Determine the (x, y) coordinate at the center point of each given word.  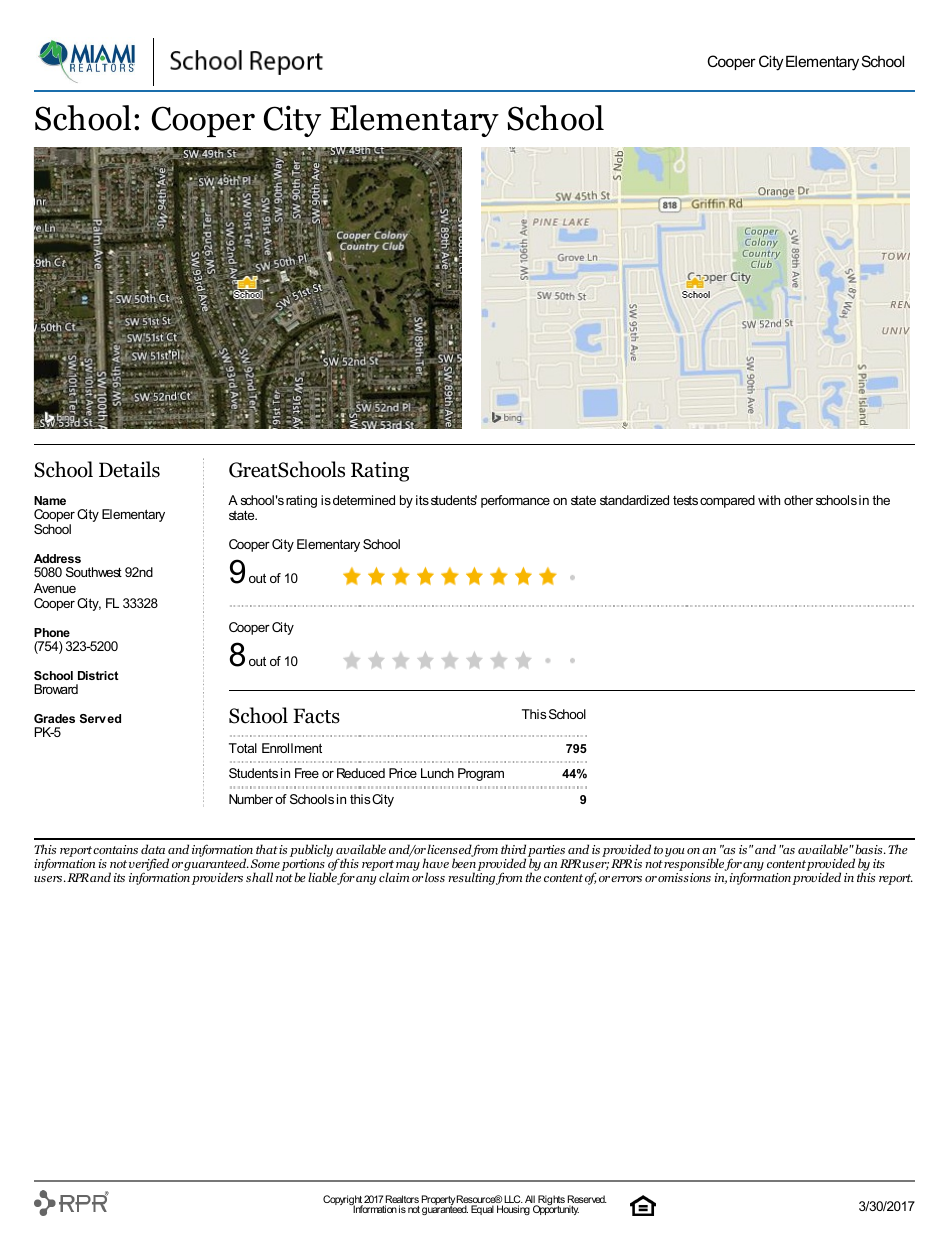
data (153, 849)
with (769, 500)
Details (129, 469)
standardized (634, 500)
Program (481, 774)
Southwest (94, 572)
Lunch (437, 773)
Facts (316, 716)
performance (515, 501)
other (798, 500)
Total (243, 748)
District (98, 675)
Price (403, 773)
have (435, 863)
